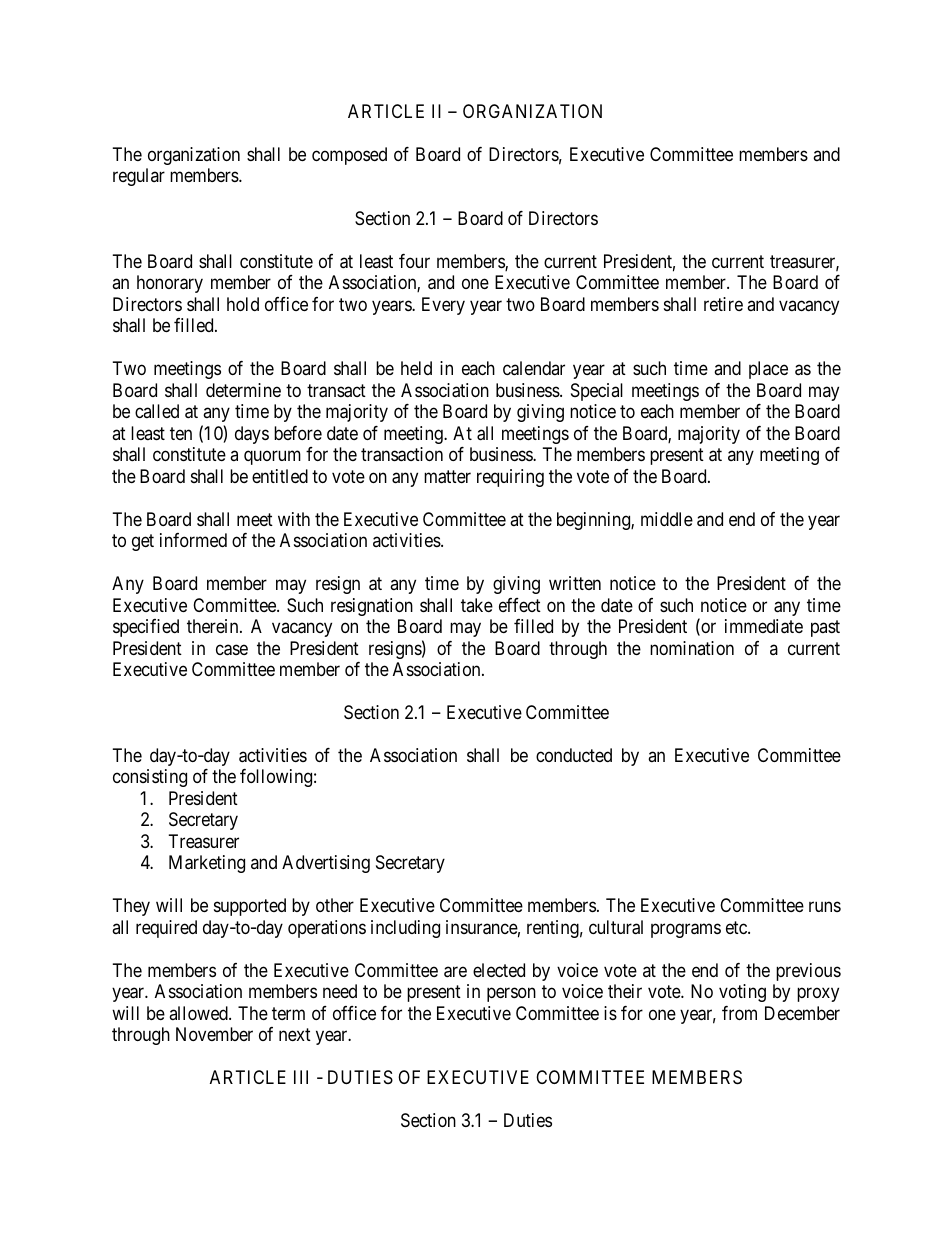 The width and height of the screenshot is (952, 1233). Describe the element at coordinates (157, 411) in the screenshot. I see `called` at that location.
